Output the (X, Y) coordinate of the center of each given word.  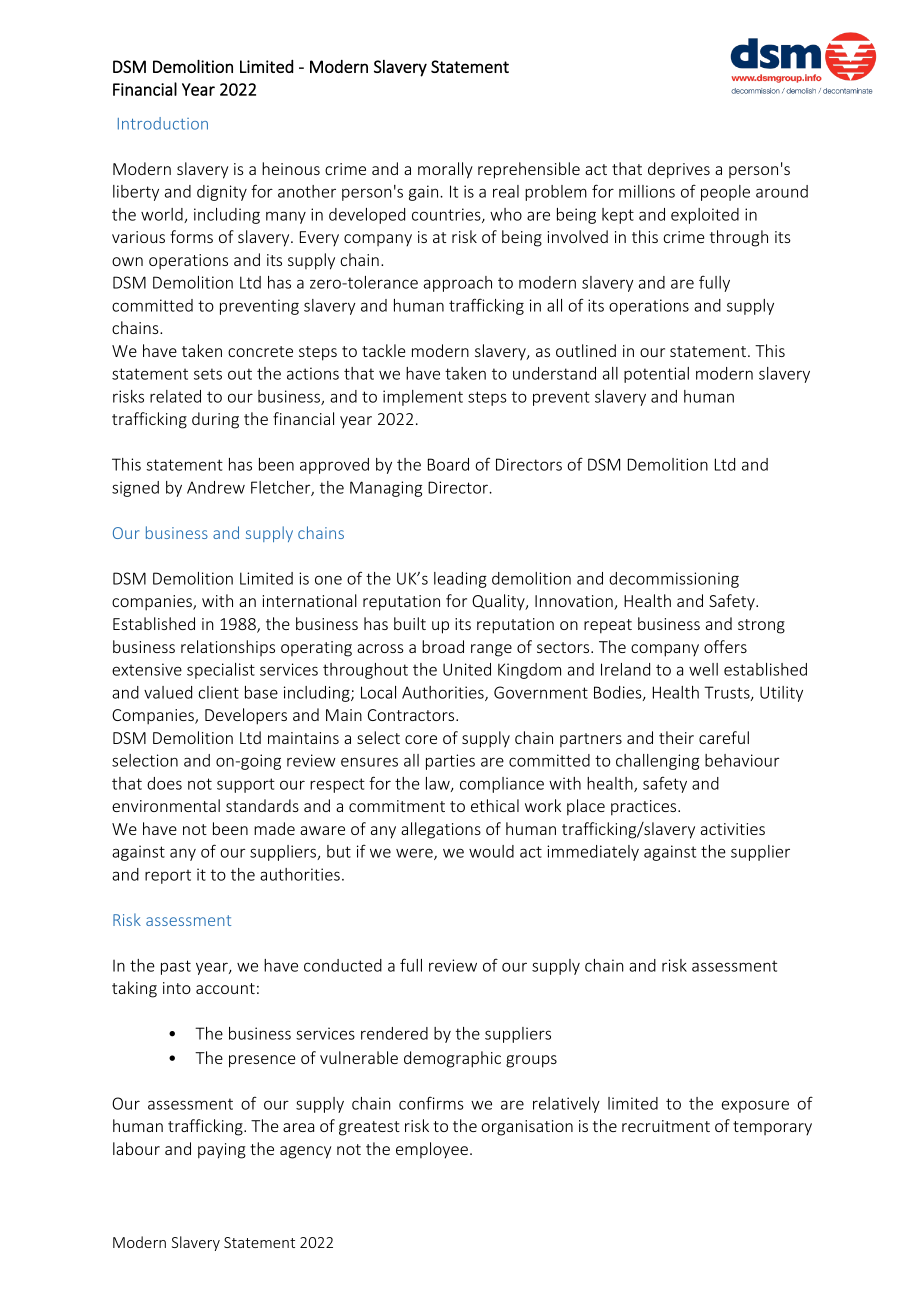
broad (443, 646)
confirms (431, 1103)
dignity (222, 193)
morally (445, 170)
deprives (679, 170)
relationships (228, 648)
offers (725, 646)
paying (222, 1151)
